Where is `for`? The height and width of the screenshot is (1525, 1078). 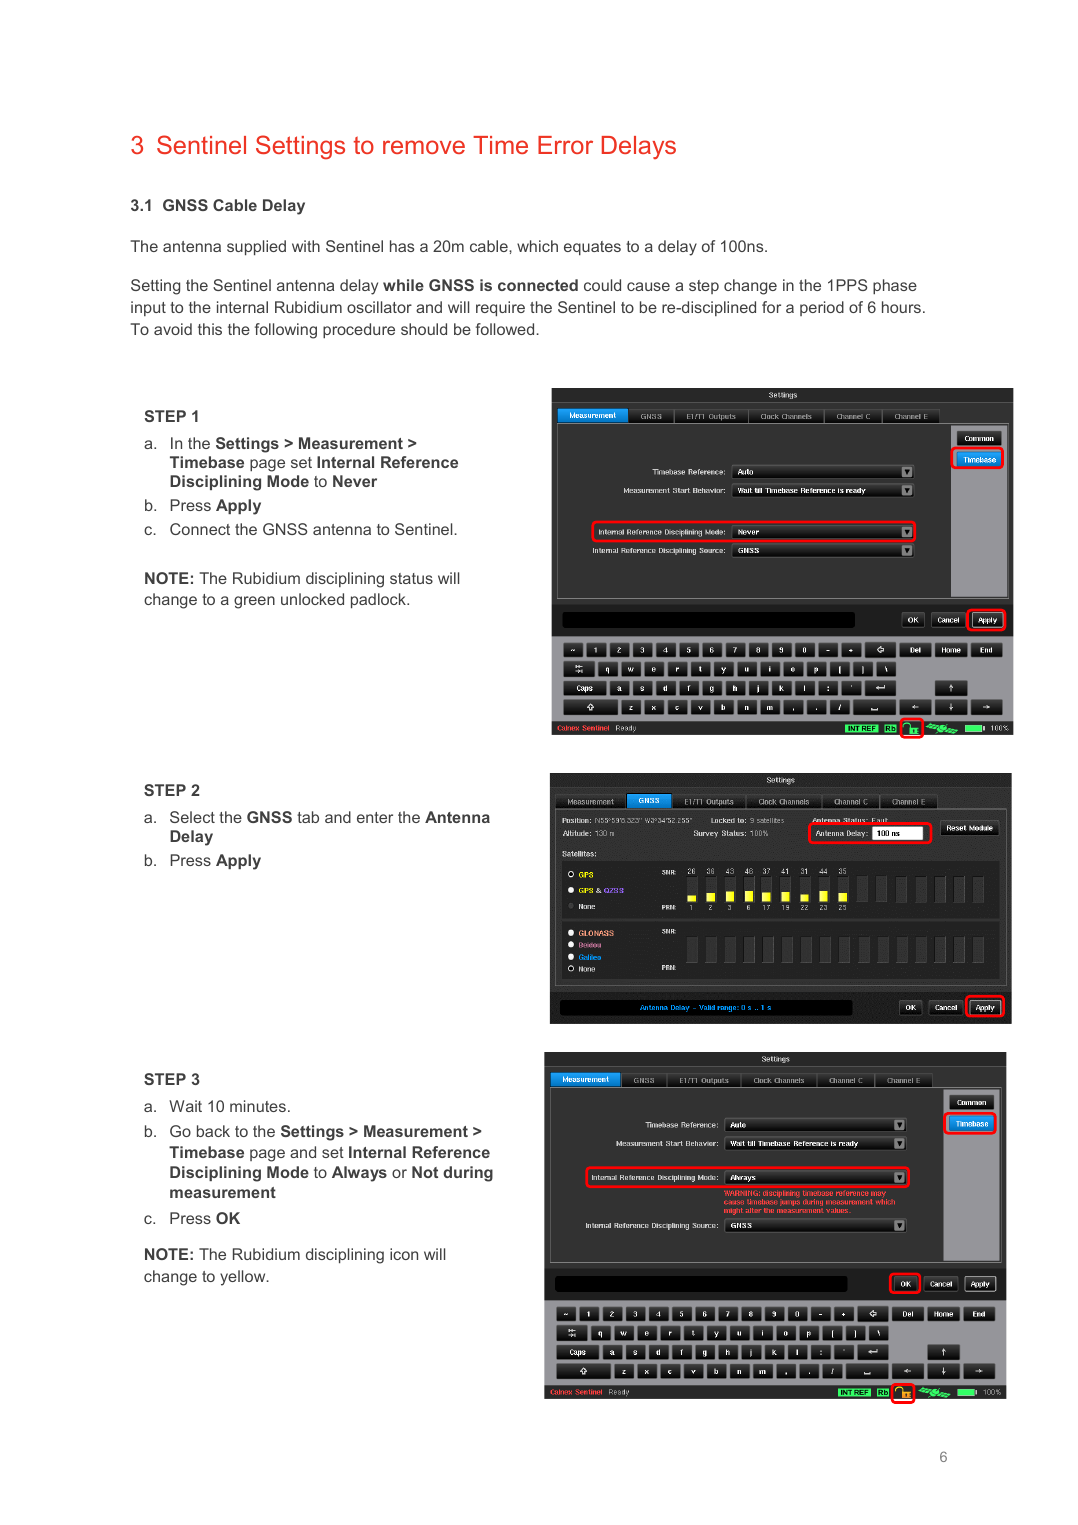
for is located at coordinates (771, 307).
